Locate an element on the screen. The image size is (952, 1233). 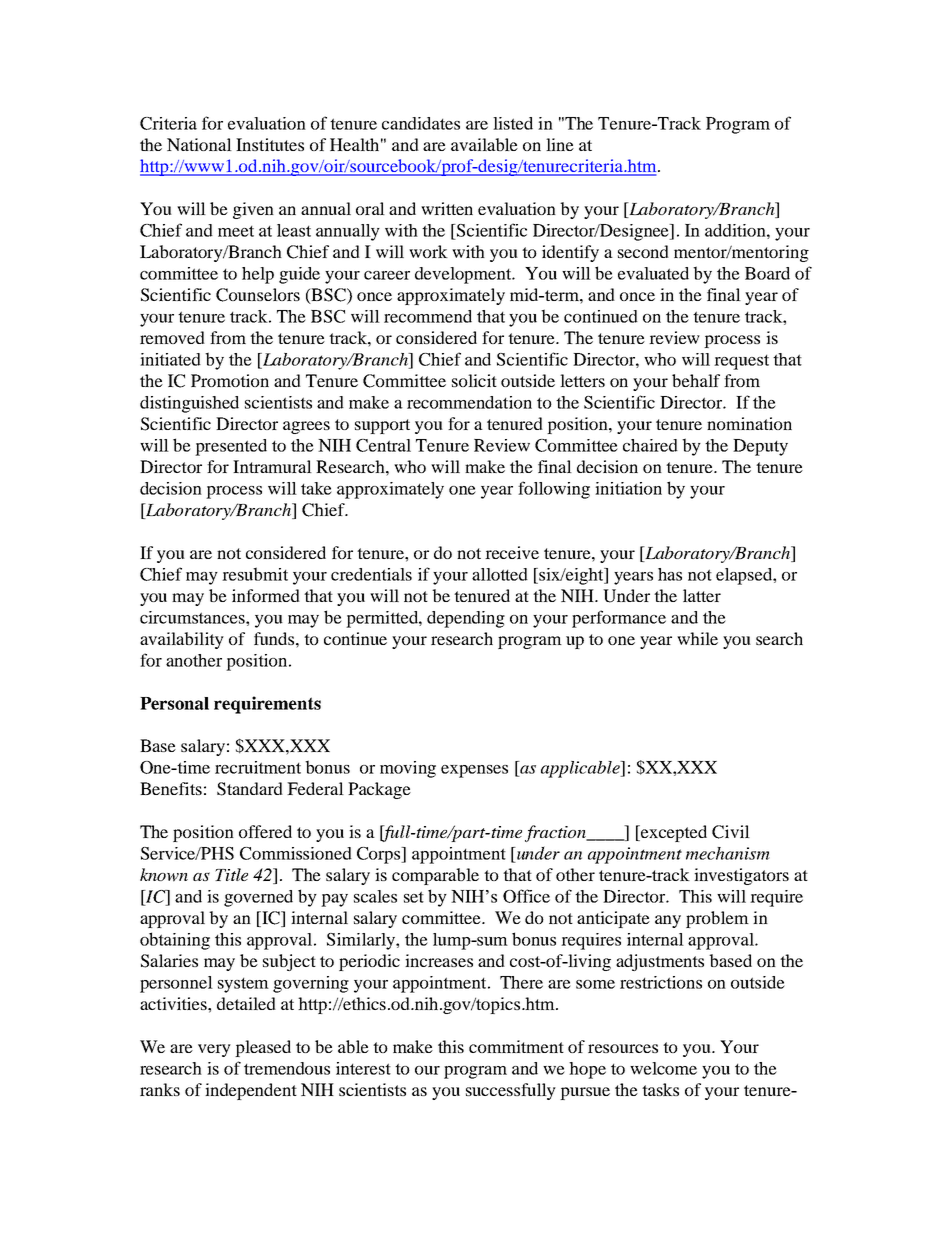
National is located at coordinates (199, 144).
